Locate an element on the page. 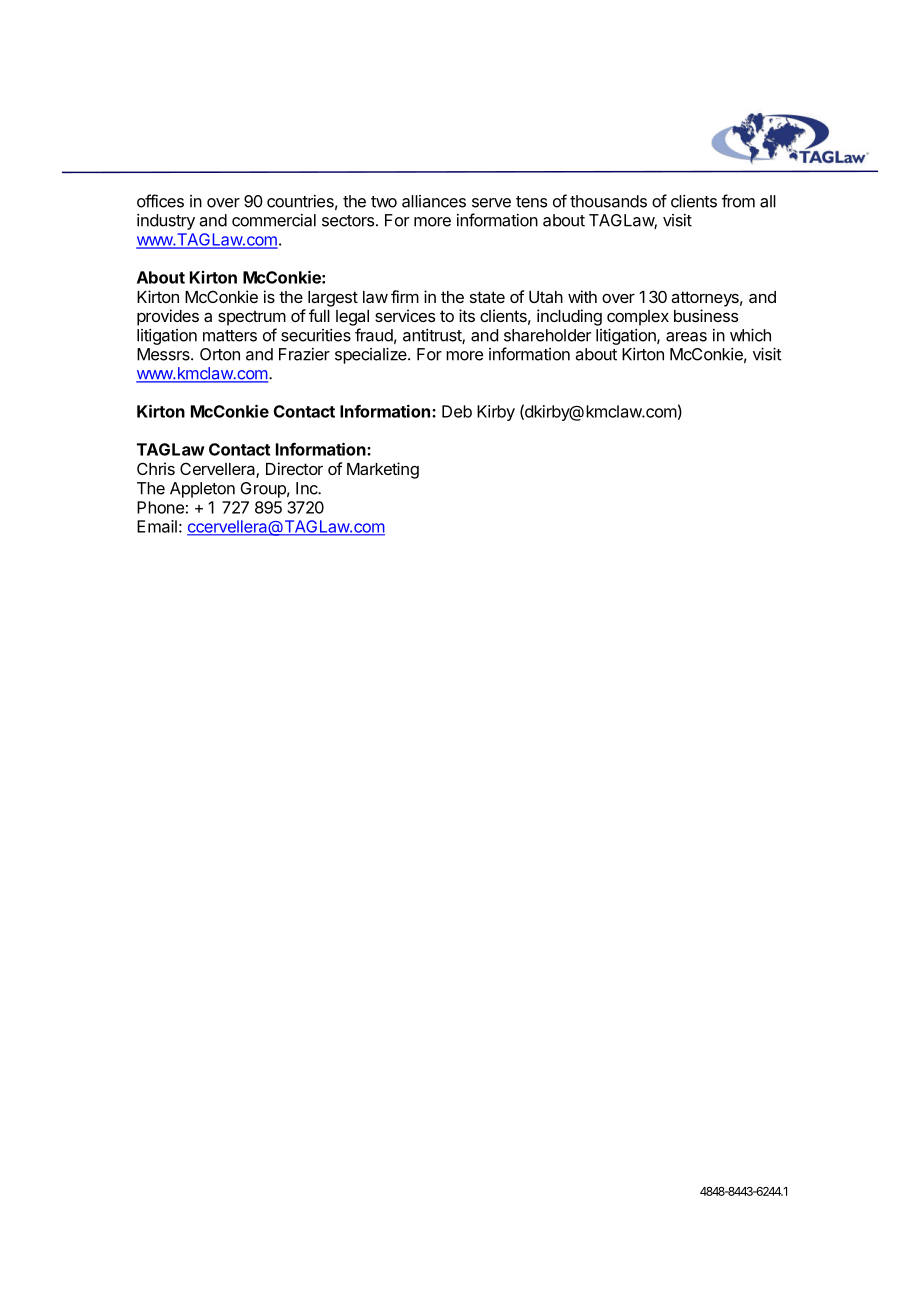 This page has width=924, height=1308. matters is located at coordinates (230, 336).
